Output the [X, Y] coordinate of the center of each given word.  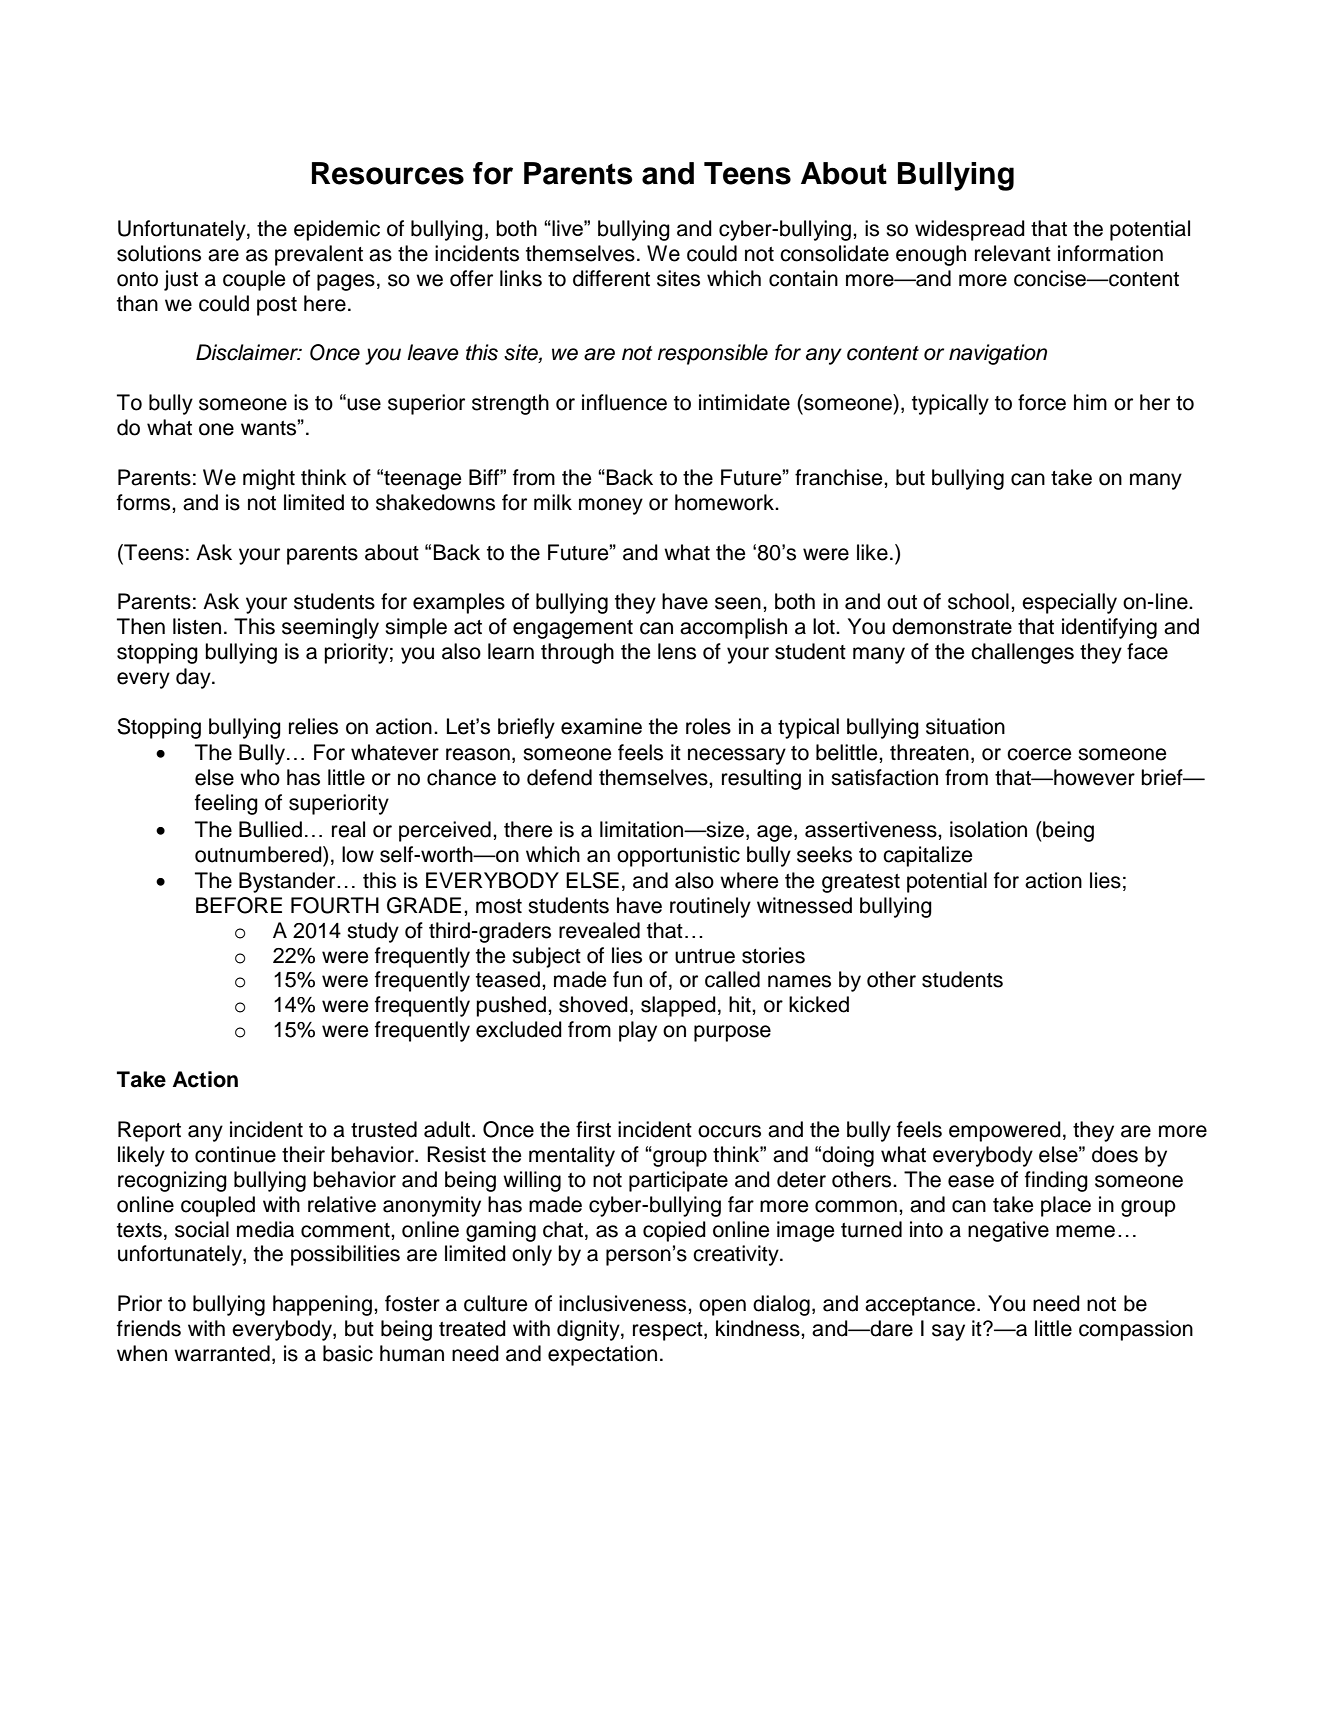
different [611, 278]
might [269, 479]
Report [149, 1131]
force [1042, 402]
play [638, 1031]
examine [601, 726]
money [611, 506]
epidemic [337, 230]
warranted [222, 1353]
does [1115, 1154]
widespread [970, 230]
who [260, 777]
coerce [1039, 754]
